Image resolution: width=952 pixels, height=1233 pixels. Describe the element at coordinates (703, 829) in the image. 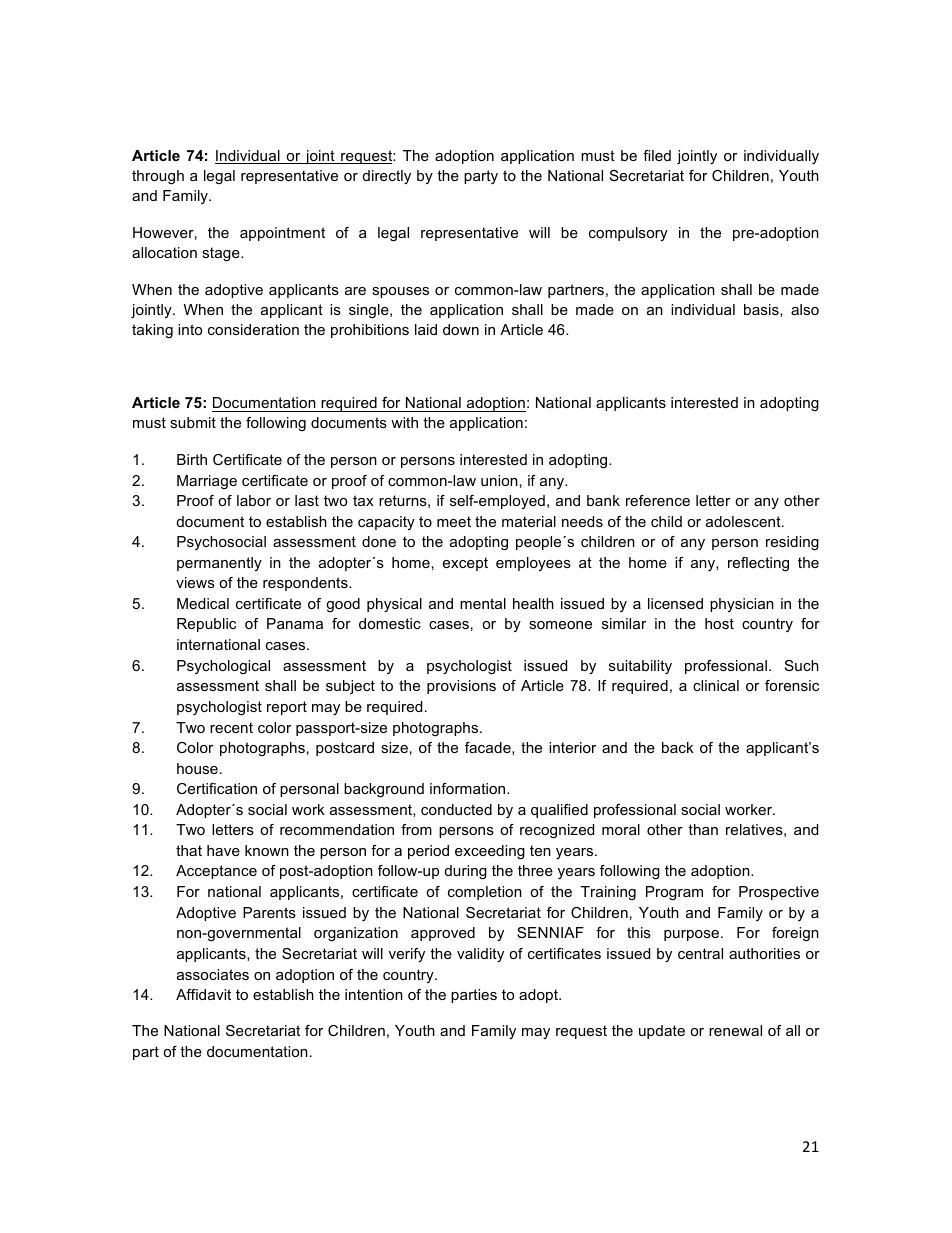

I see `than` at that location.
